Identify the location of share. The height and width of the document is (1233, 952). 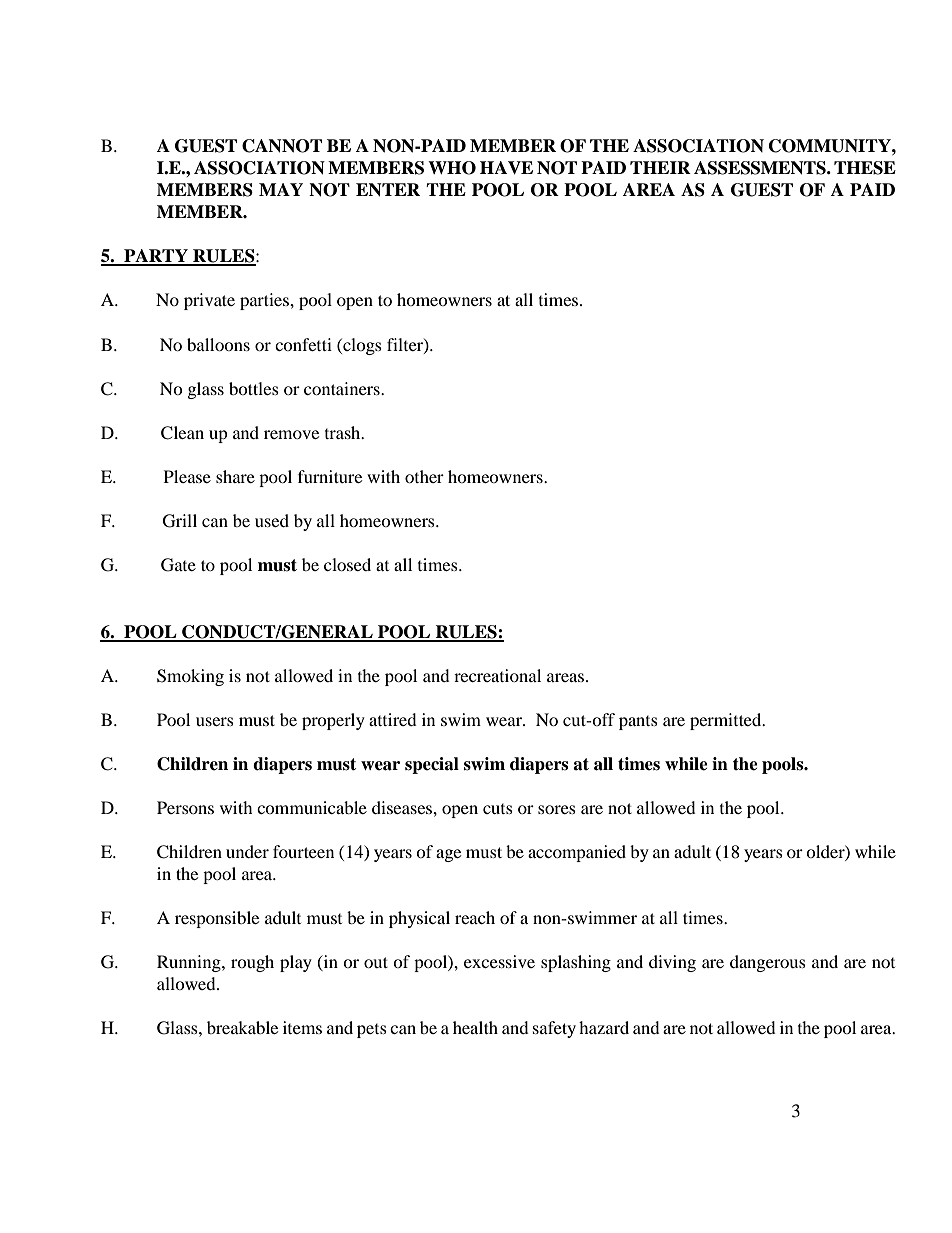
(235, 476).
